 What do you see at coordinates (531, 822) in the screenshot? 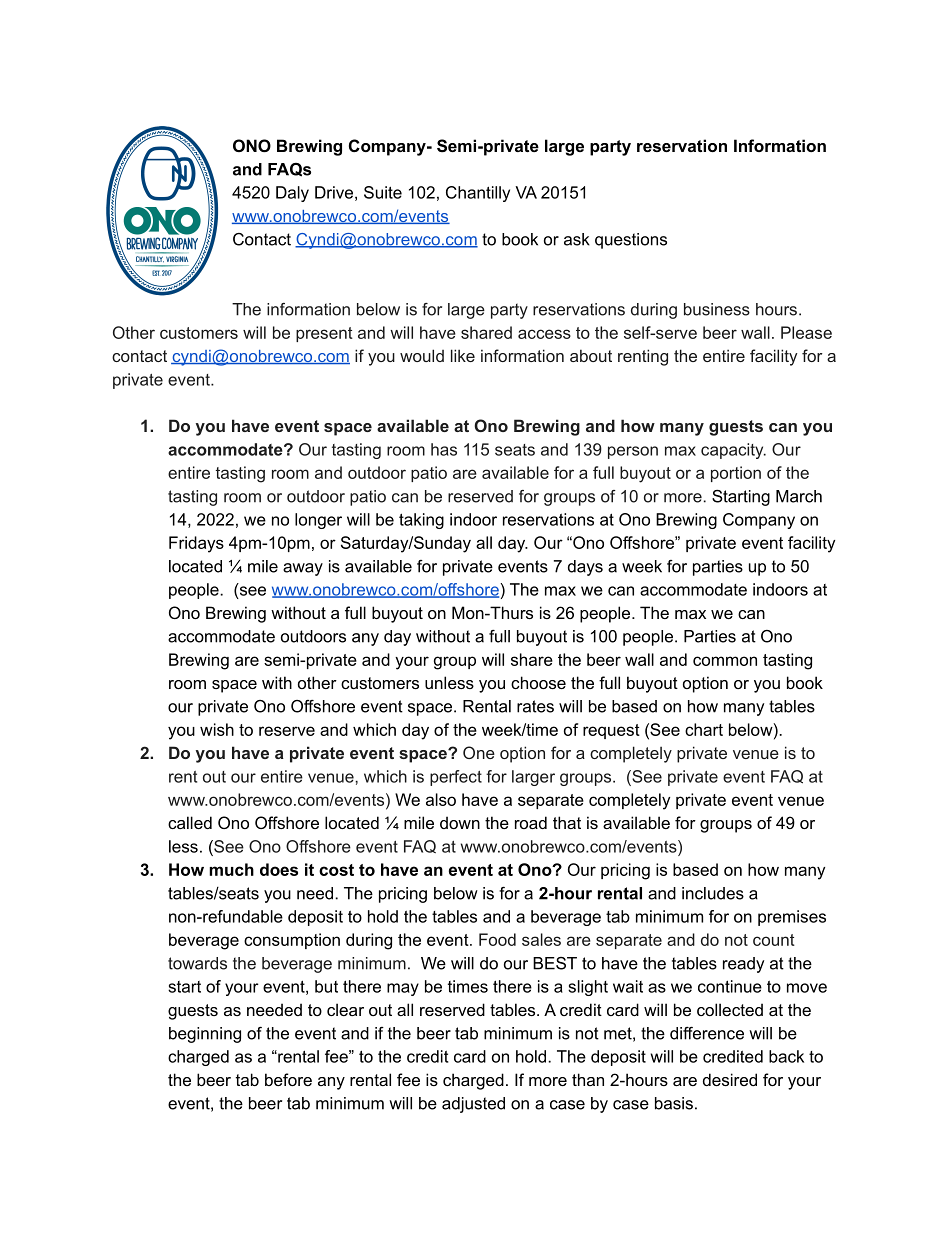
I see `road` at bounding box center [531, 822].
